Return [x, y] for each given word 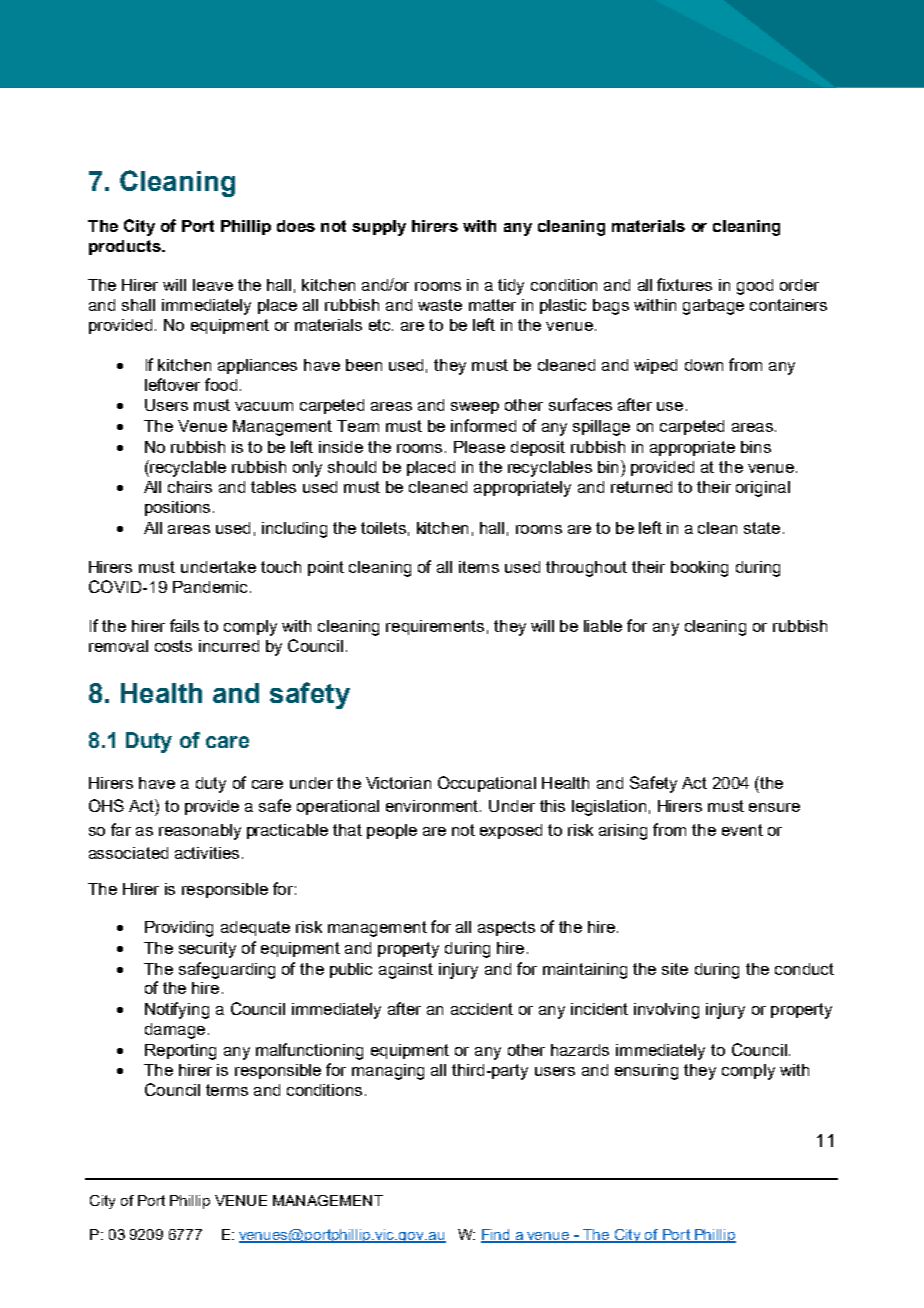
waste [440, 305]
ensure [774, 807]
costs [173, 646]
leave [213, 285]
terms [227, 1090]
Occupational [487, 784]
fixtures [684, 284]
